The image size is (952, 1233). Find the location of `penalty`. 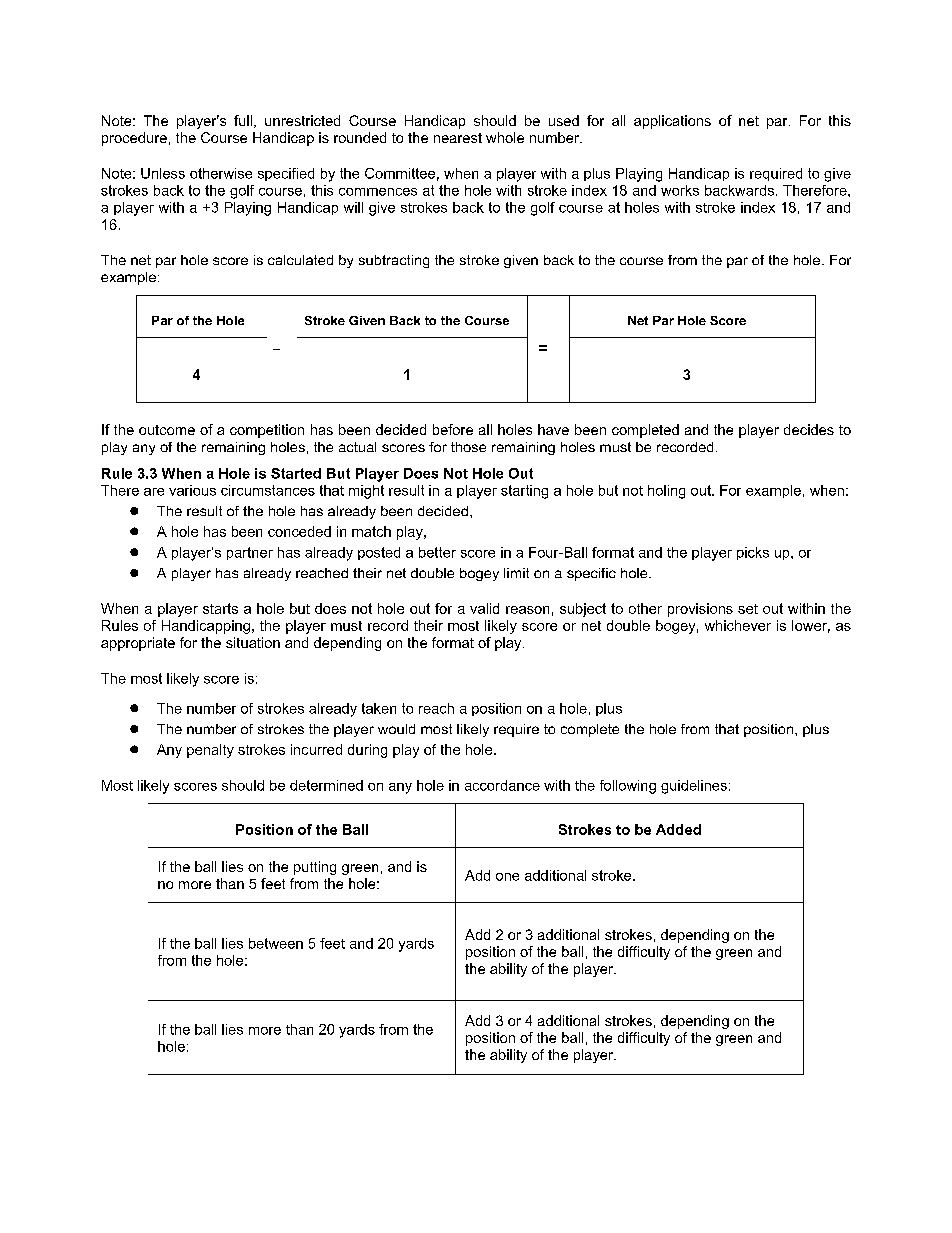

penalty is located at coordinates (210, 751).
